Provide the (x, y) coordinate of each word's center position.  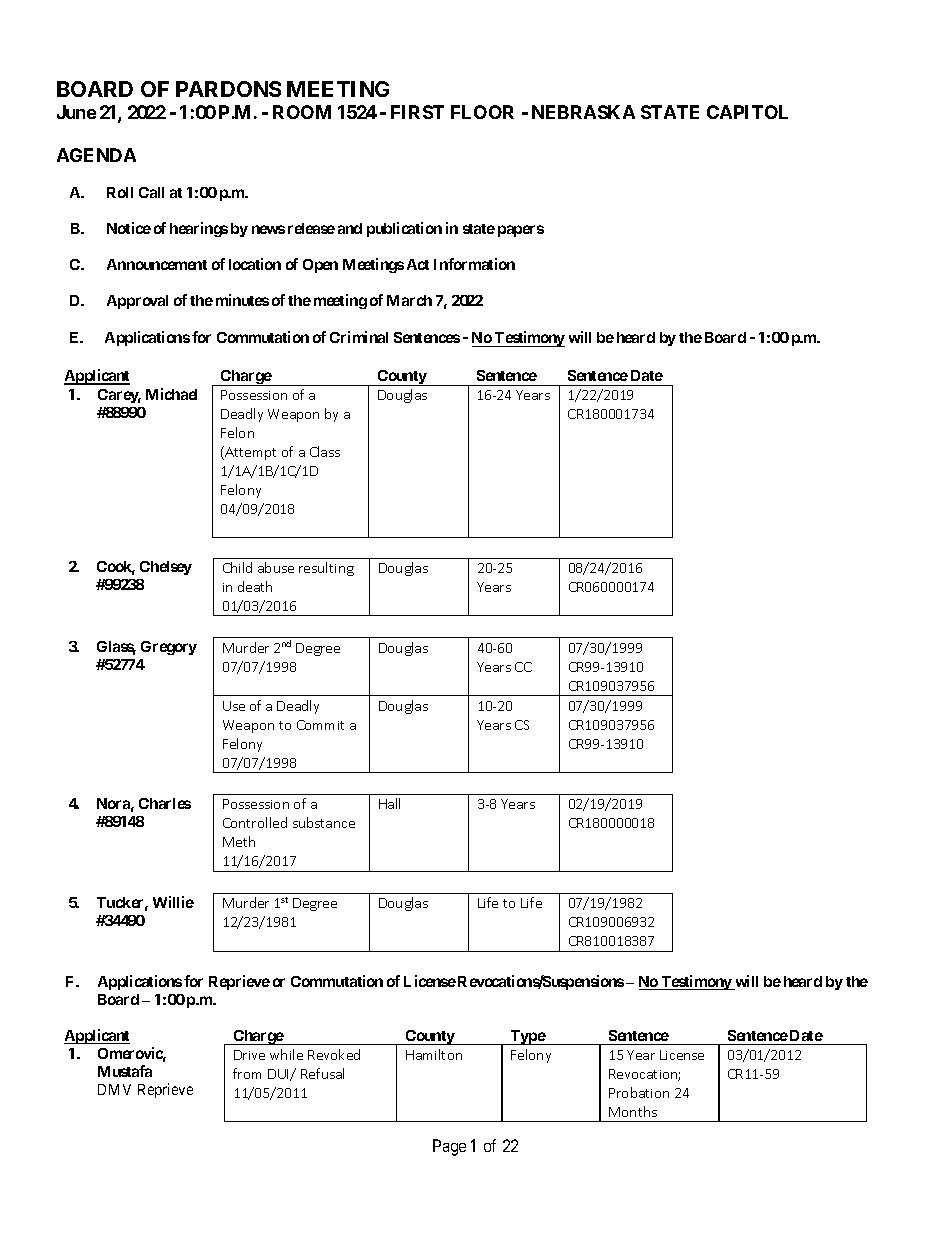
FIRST (417, 112)
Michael (171, 394)
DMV (114, 1089)
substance (324, 822)
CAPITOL (747, 112)
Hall (389, 803)
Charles (165, 803)
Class (325, 451)
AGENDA (96, 155)
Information (474, 264)
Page (449, 1147)
